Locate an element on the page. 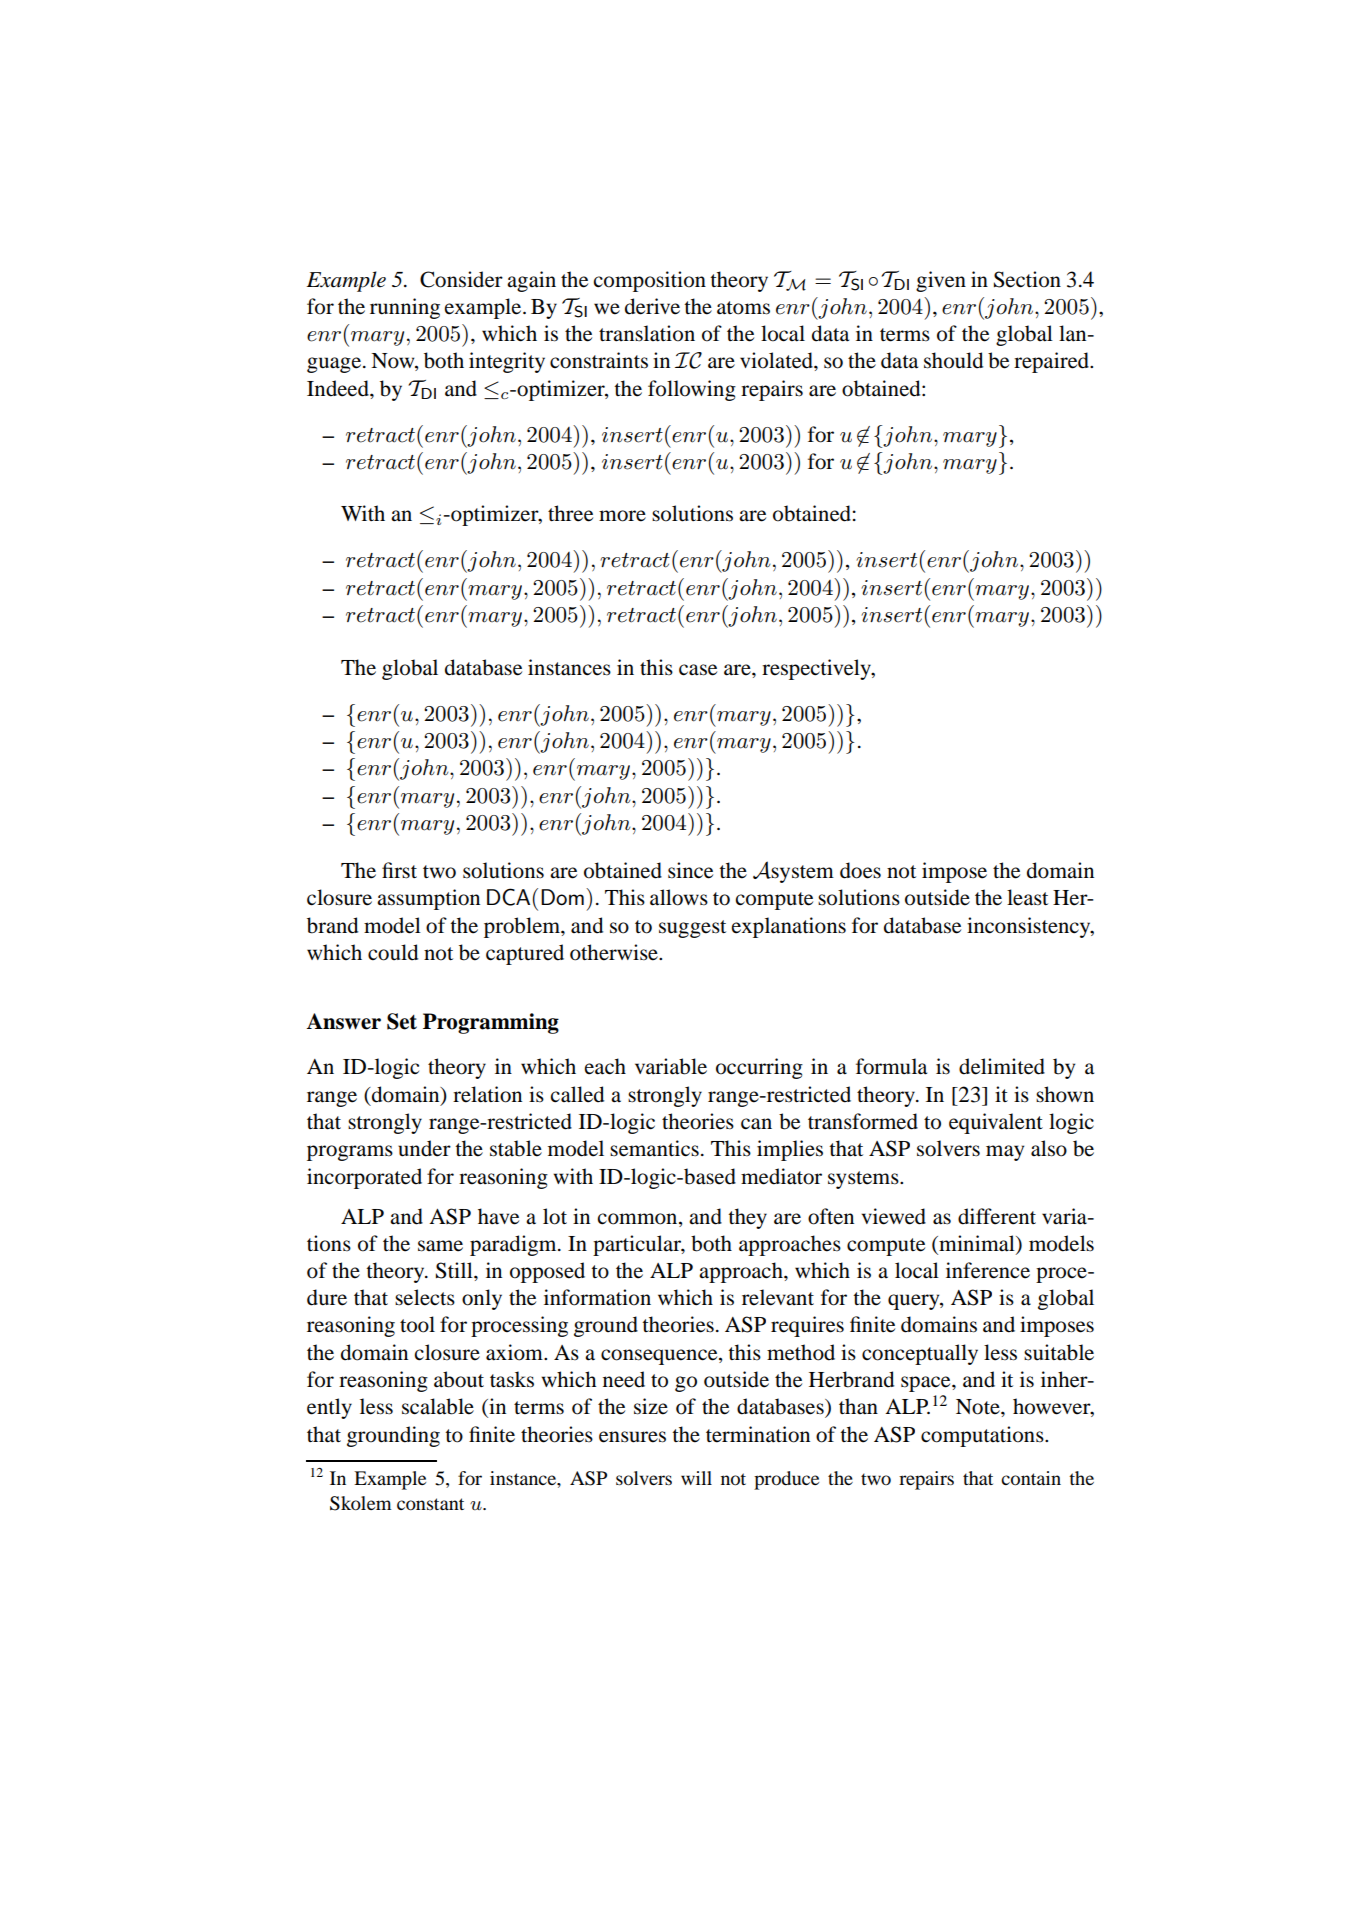 Image resolution: width=1355 pixels, height=1918 pixels. atoms is located at coordinates (743, 308).
